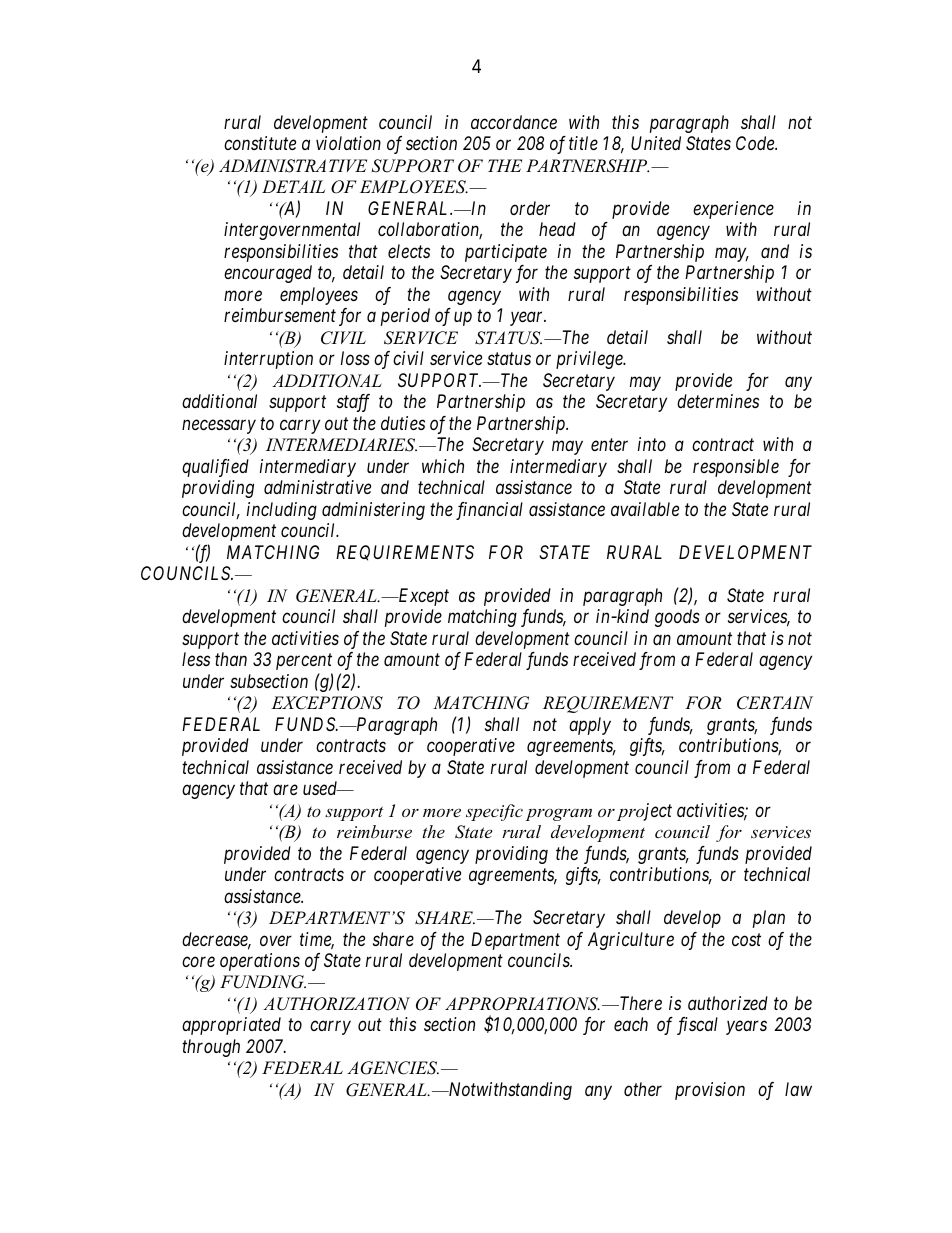  I want to click on appropriated, so click(231, 1026).
